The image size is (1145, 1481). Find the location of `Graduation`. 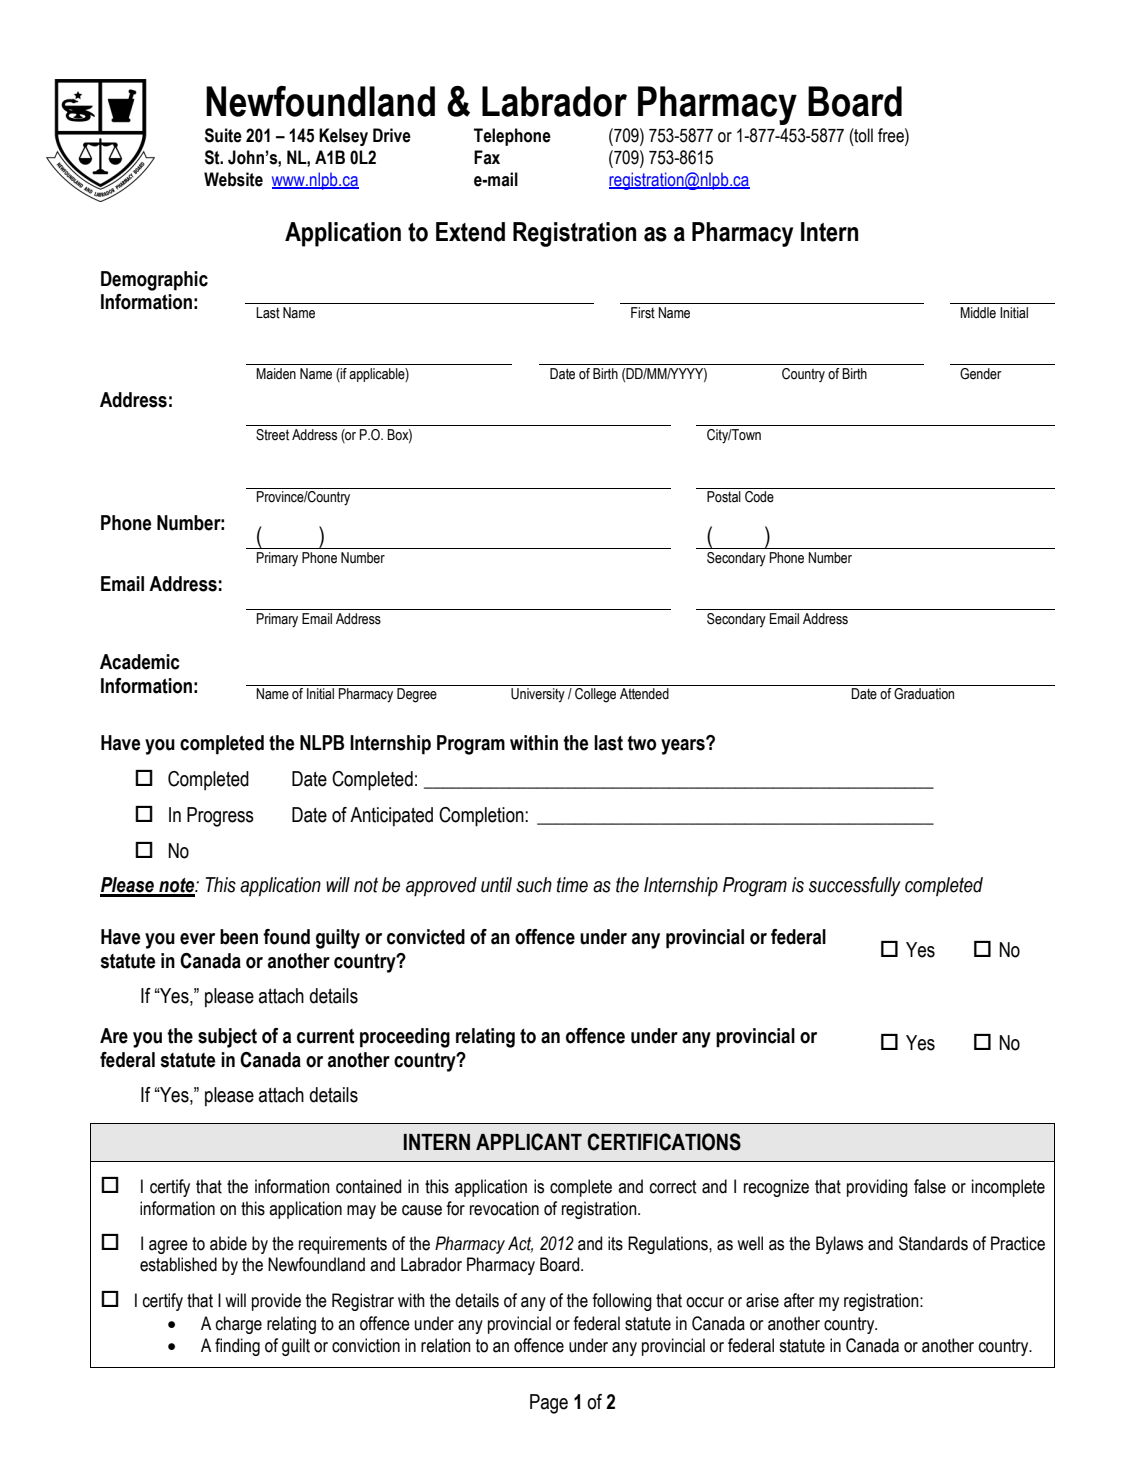

Graduation is located at coordinates (924, 694).
